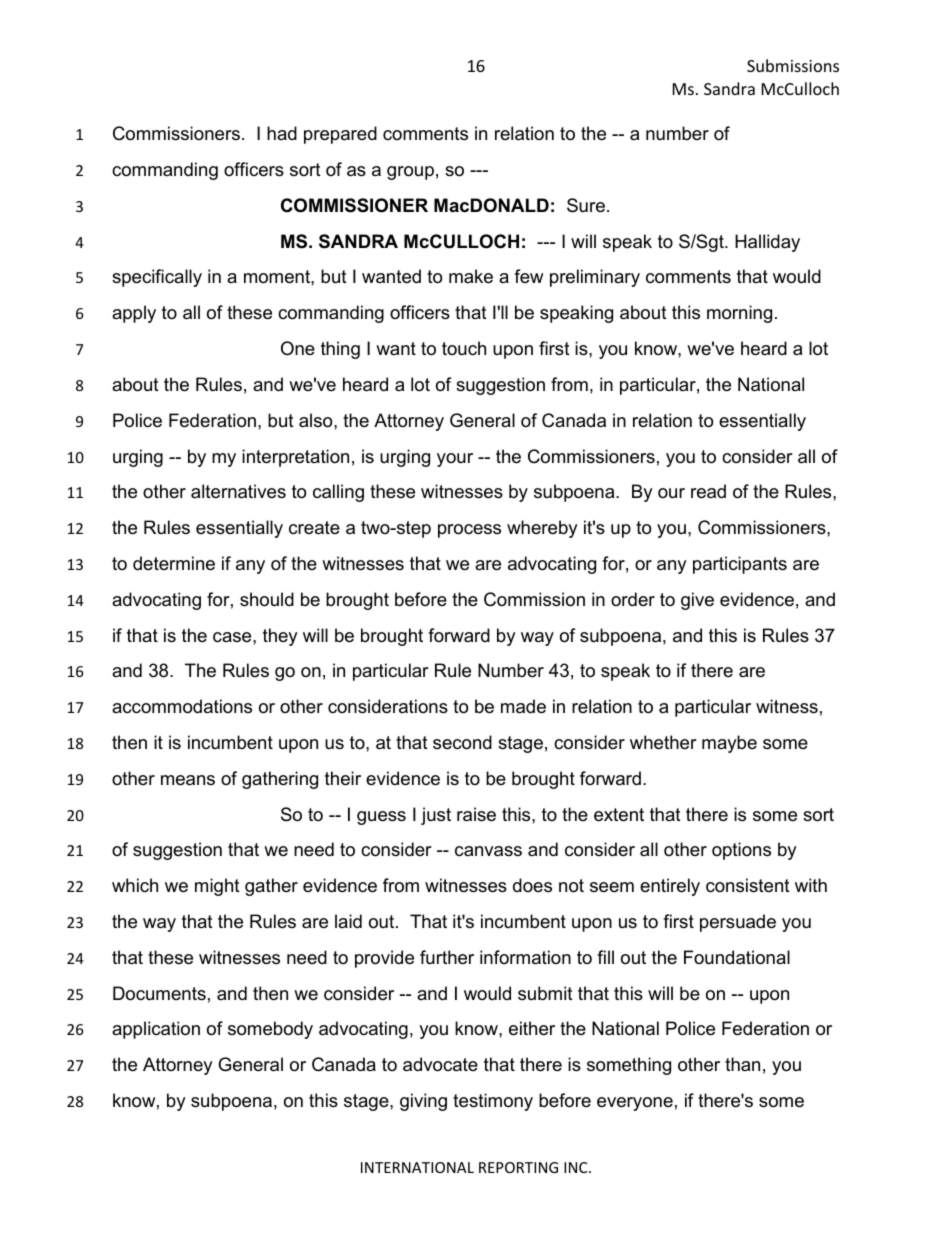 The width and height of the document is (952, 1233). Describe the element at coordinates (217, 887) in the document. I see `might` at that location.
